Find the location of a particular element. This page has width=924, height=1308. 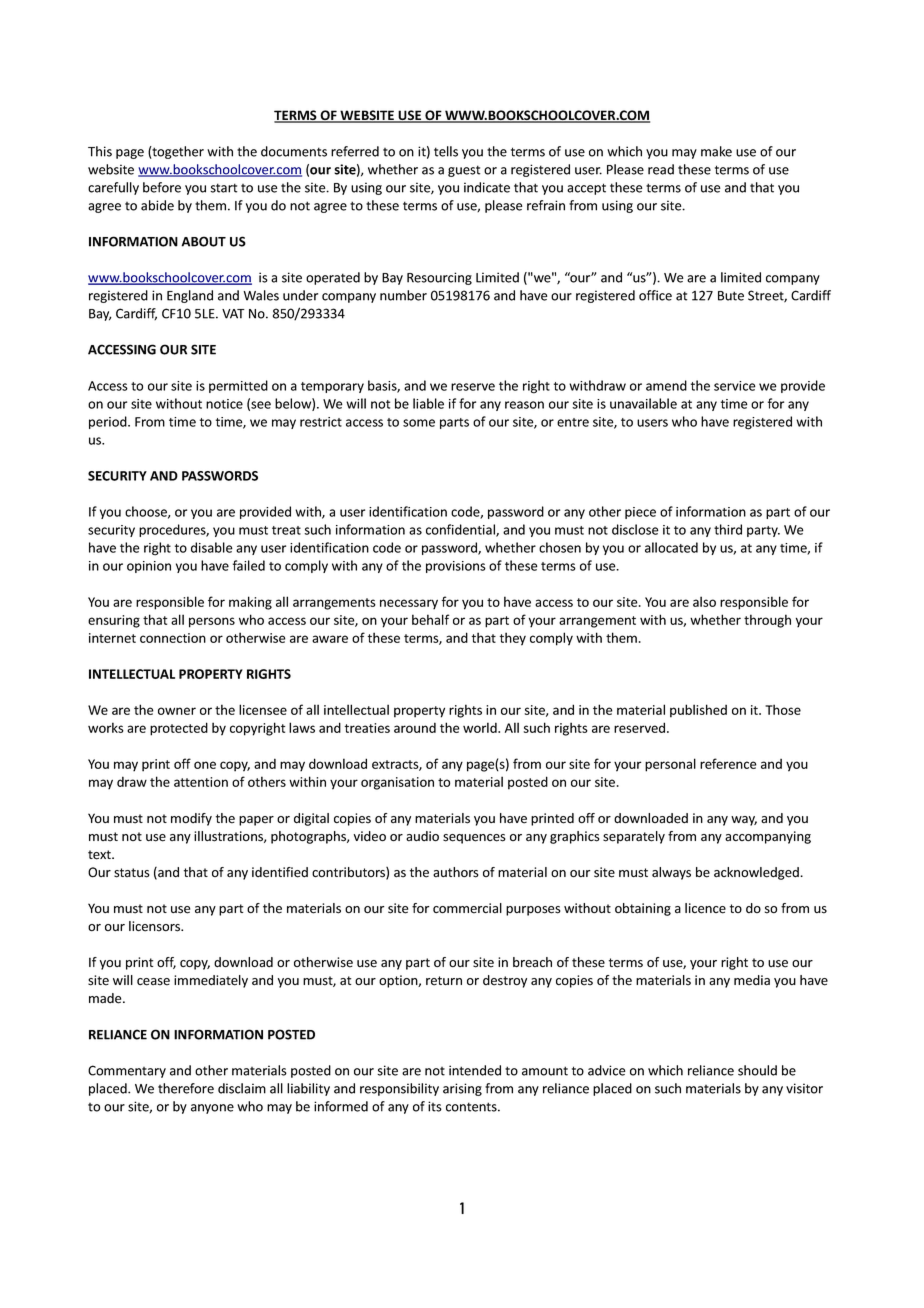

make is located at coordinates (716, 151).
